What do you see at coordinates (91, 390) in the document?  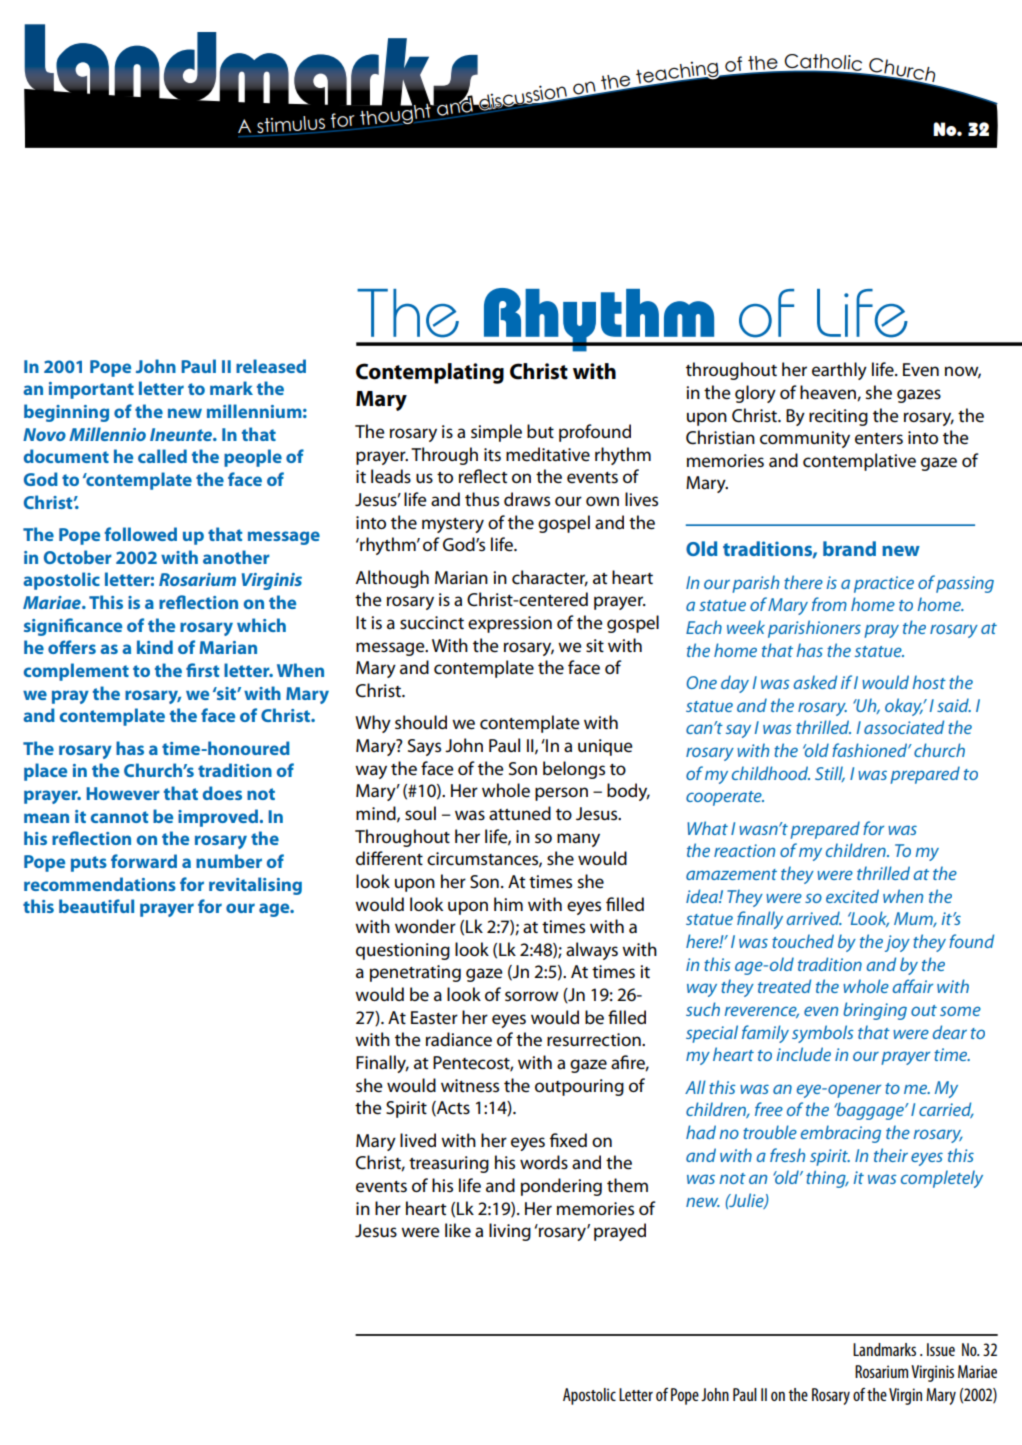 I see `important` at bounding box center [91, 390].
